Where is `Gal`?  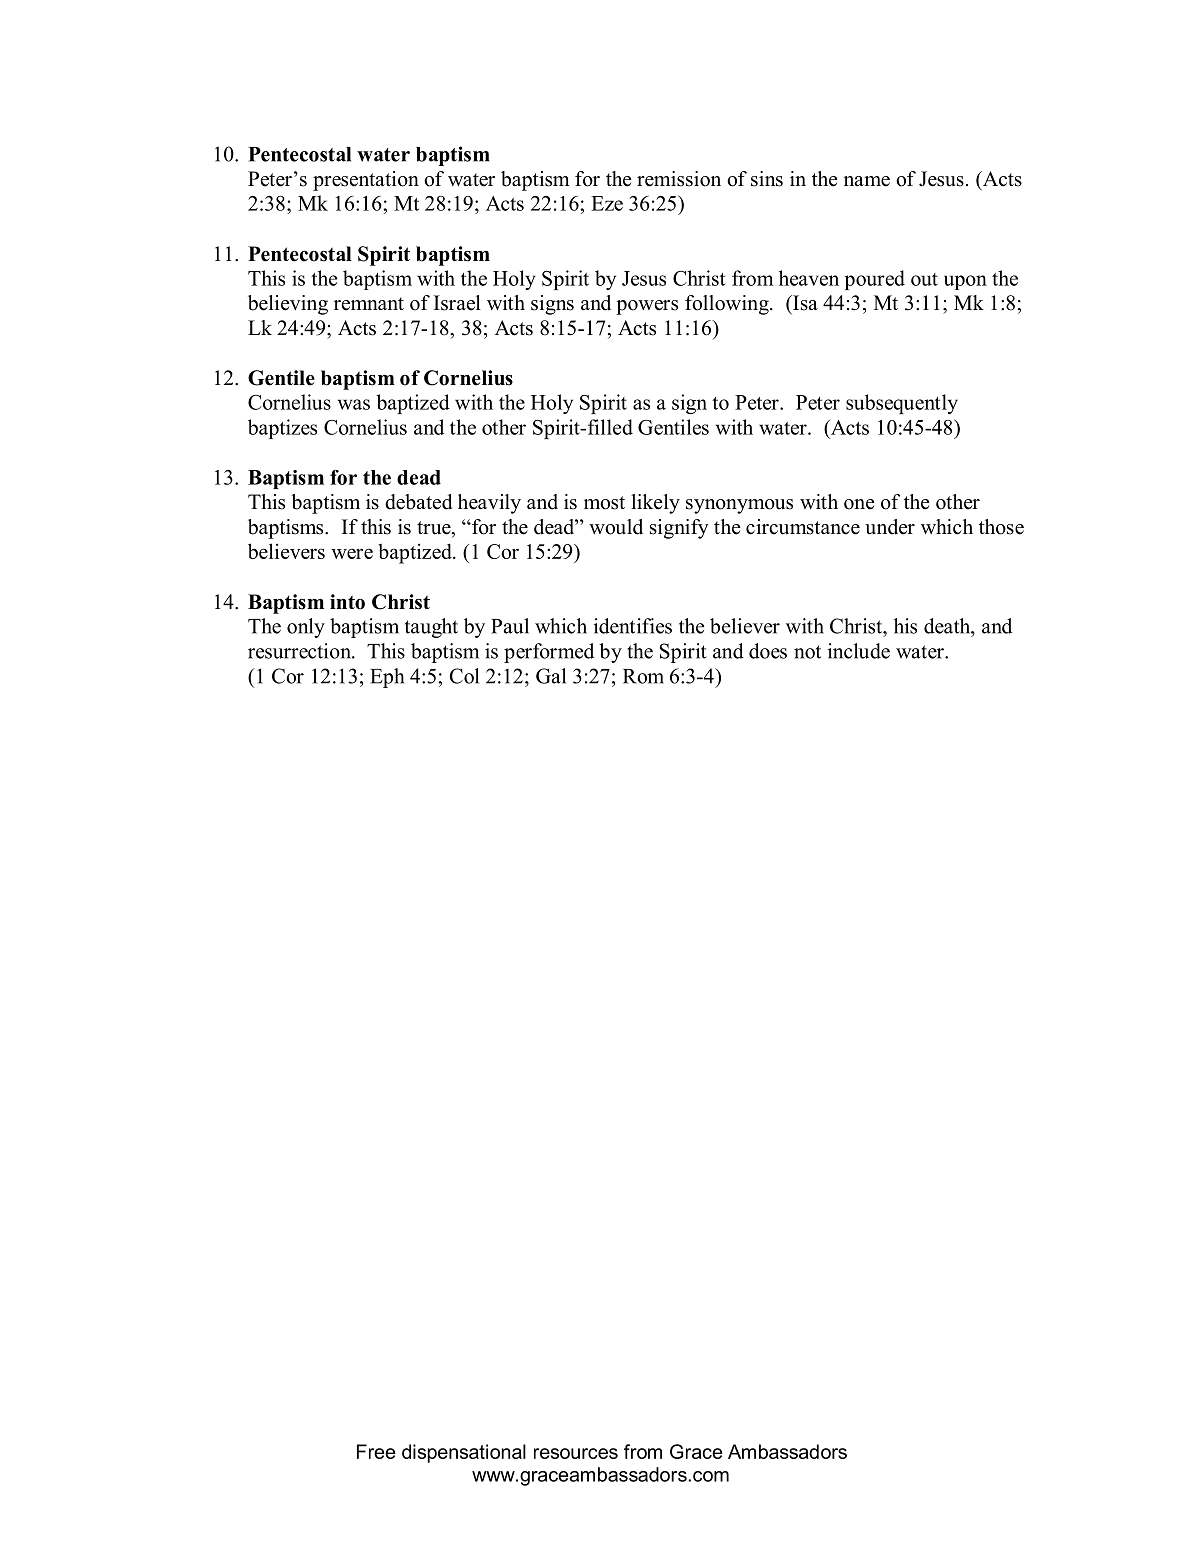 Gal is located at coordinates (551, 676).
